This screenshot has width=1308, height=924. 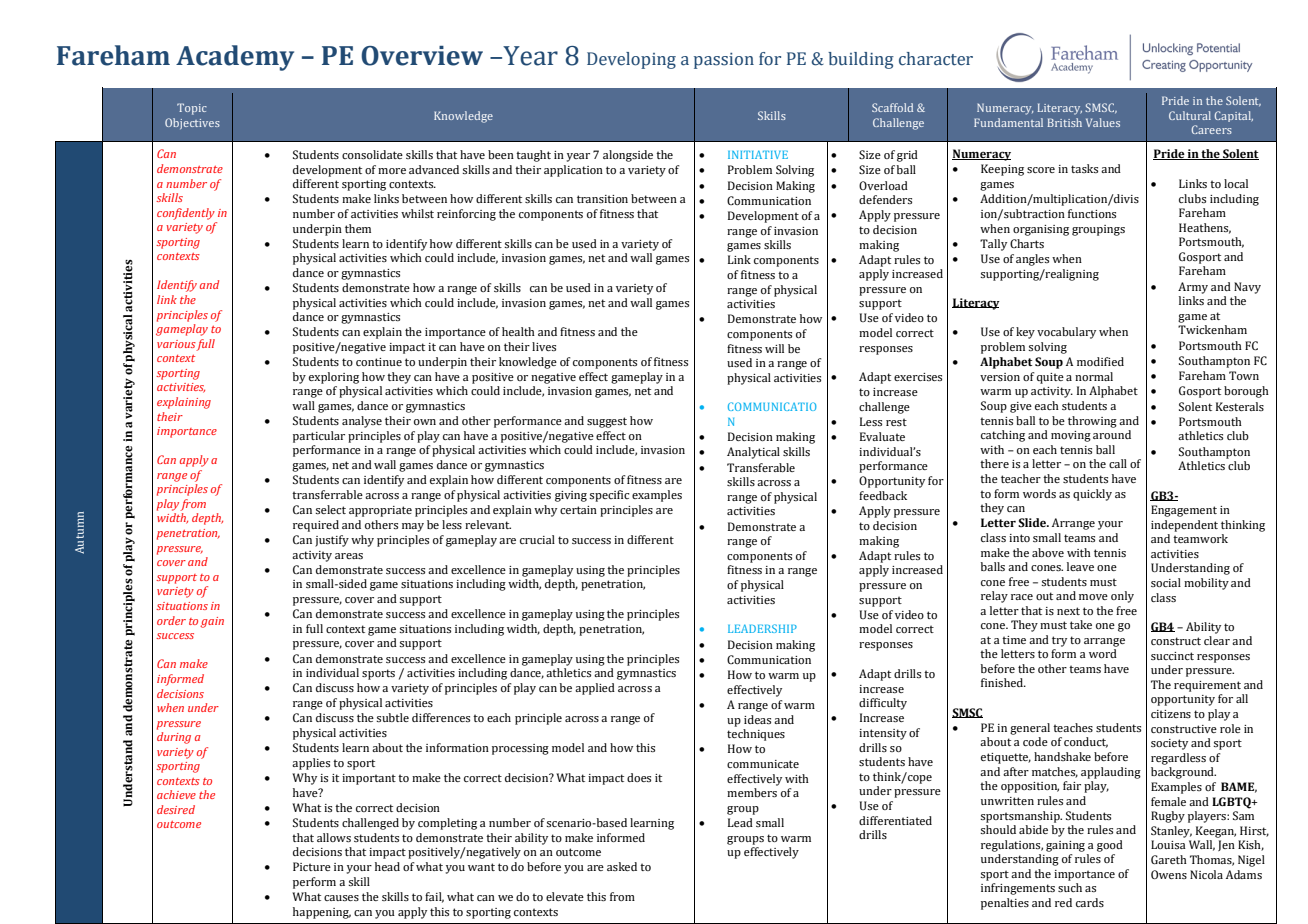 What do you see at coordinates (622, 866) in the screenshot?
I see `asked` at bounding box center [622, 866].
